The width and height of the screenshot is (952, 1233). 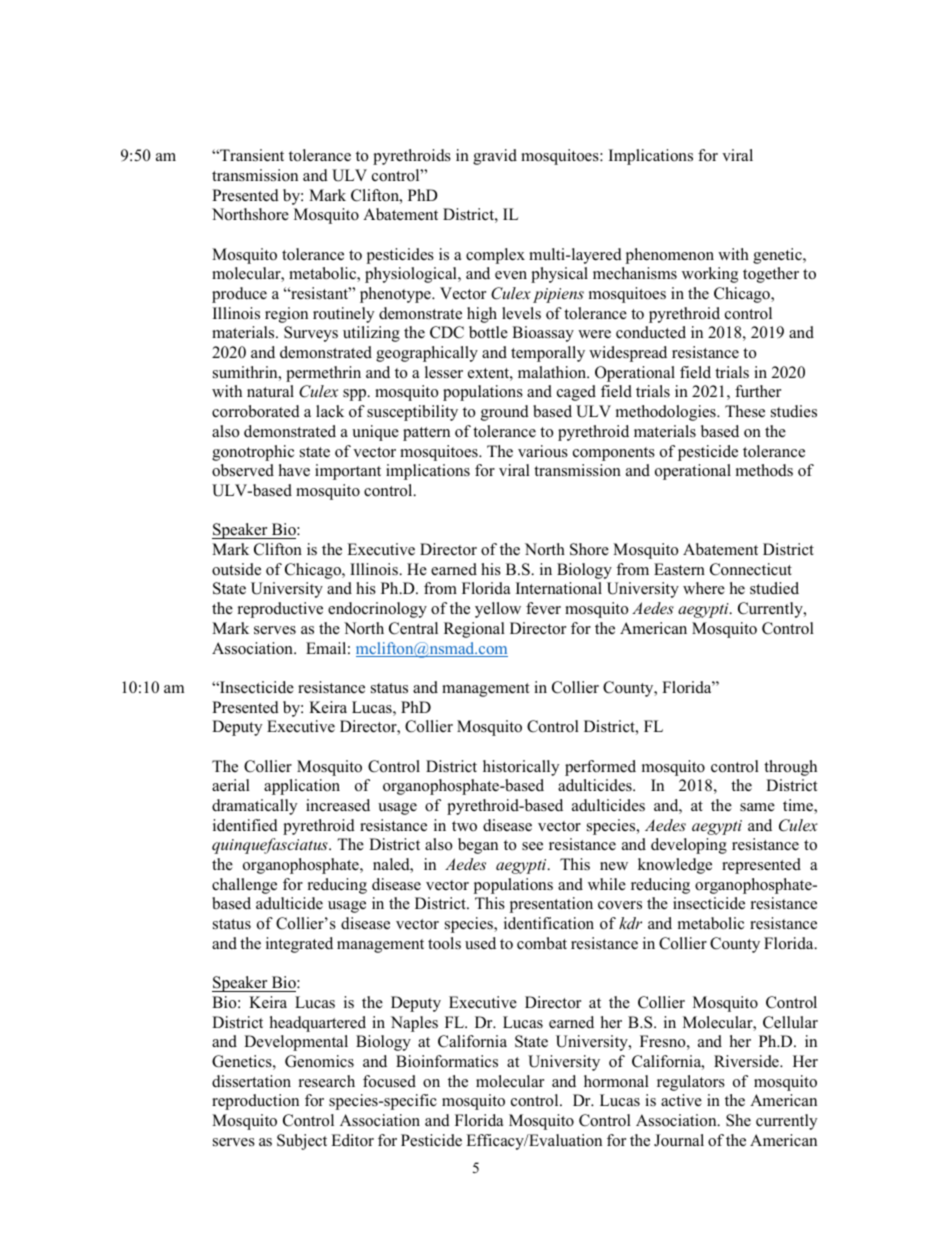 I want to click on Bioinformatics, so click(x=447, y=1061).
